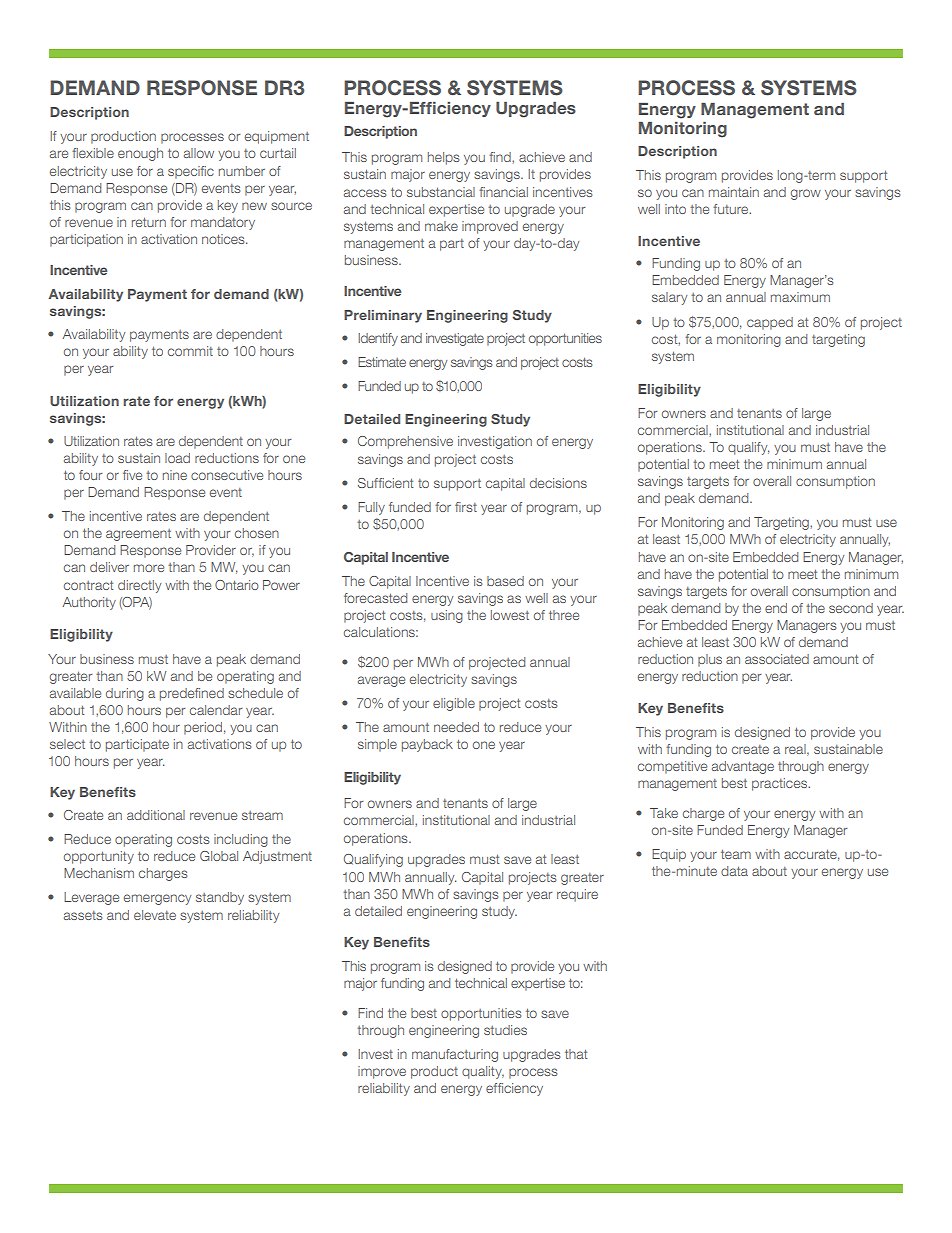 This page has height=1233, width=952. Describe the element at coordinates (577, 895) in the page. I see `require` at that location.
